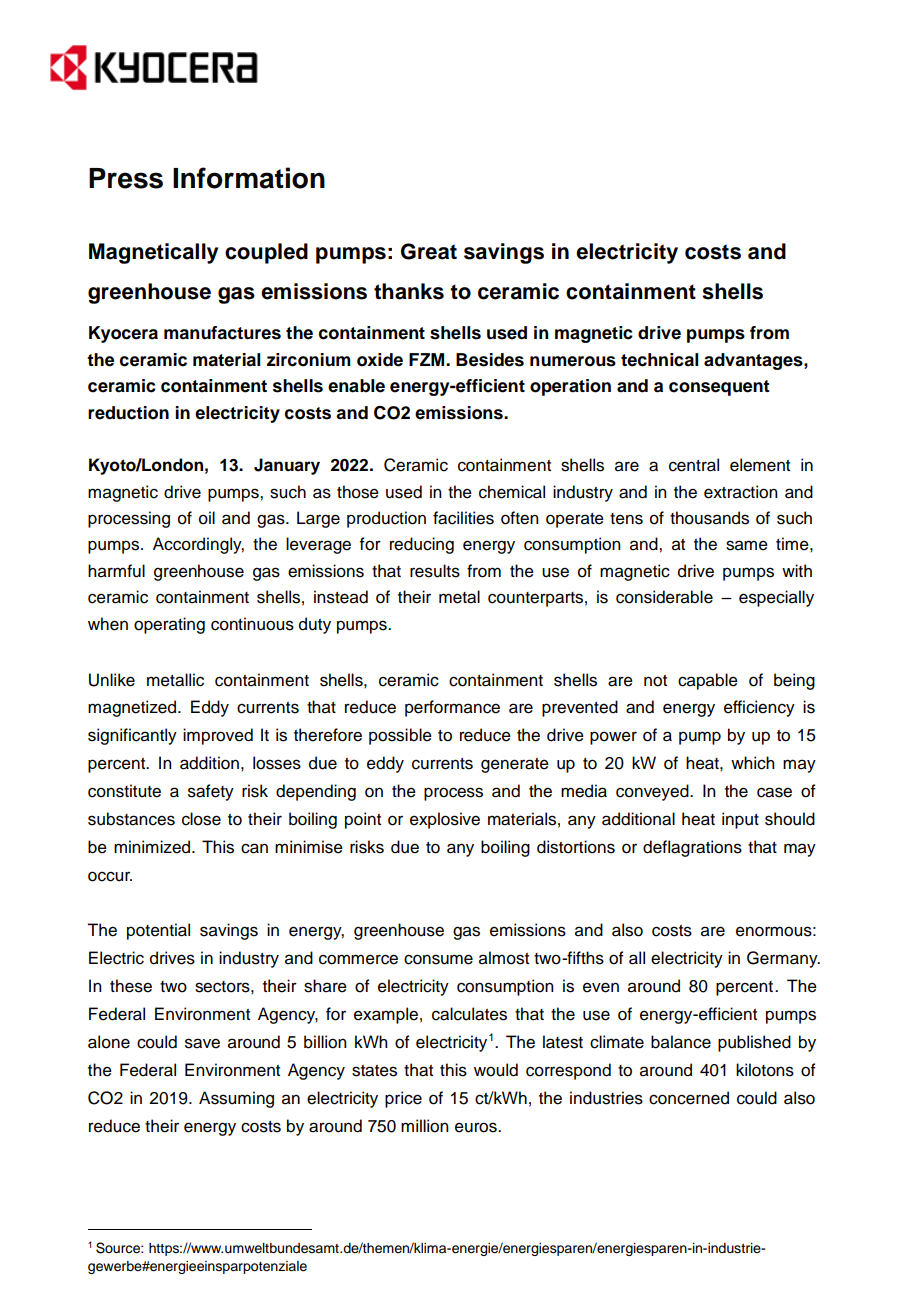 This image has width=924, height=1308. I want to click on facilities, so click(463, 518).
